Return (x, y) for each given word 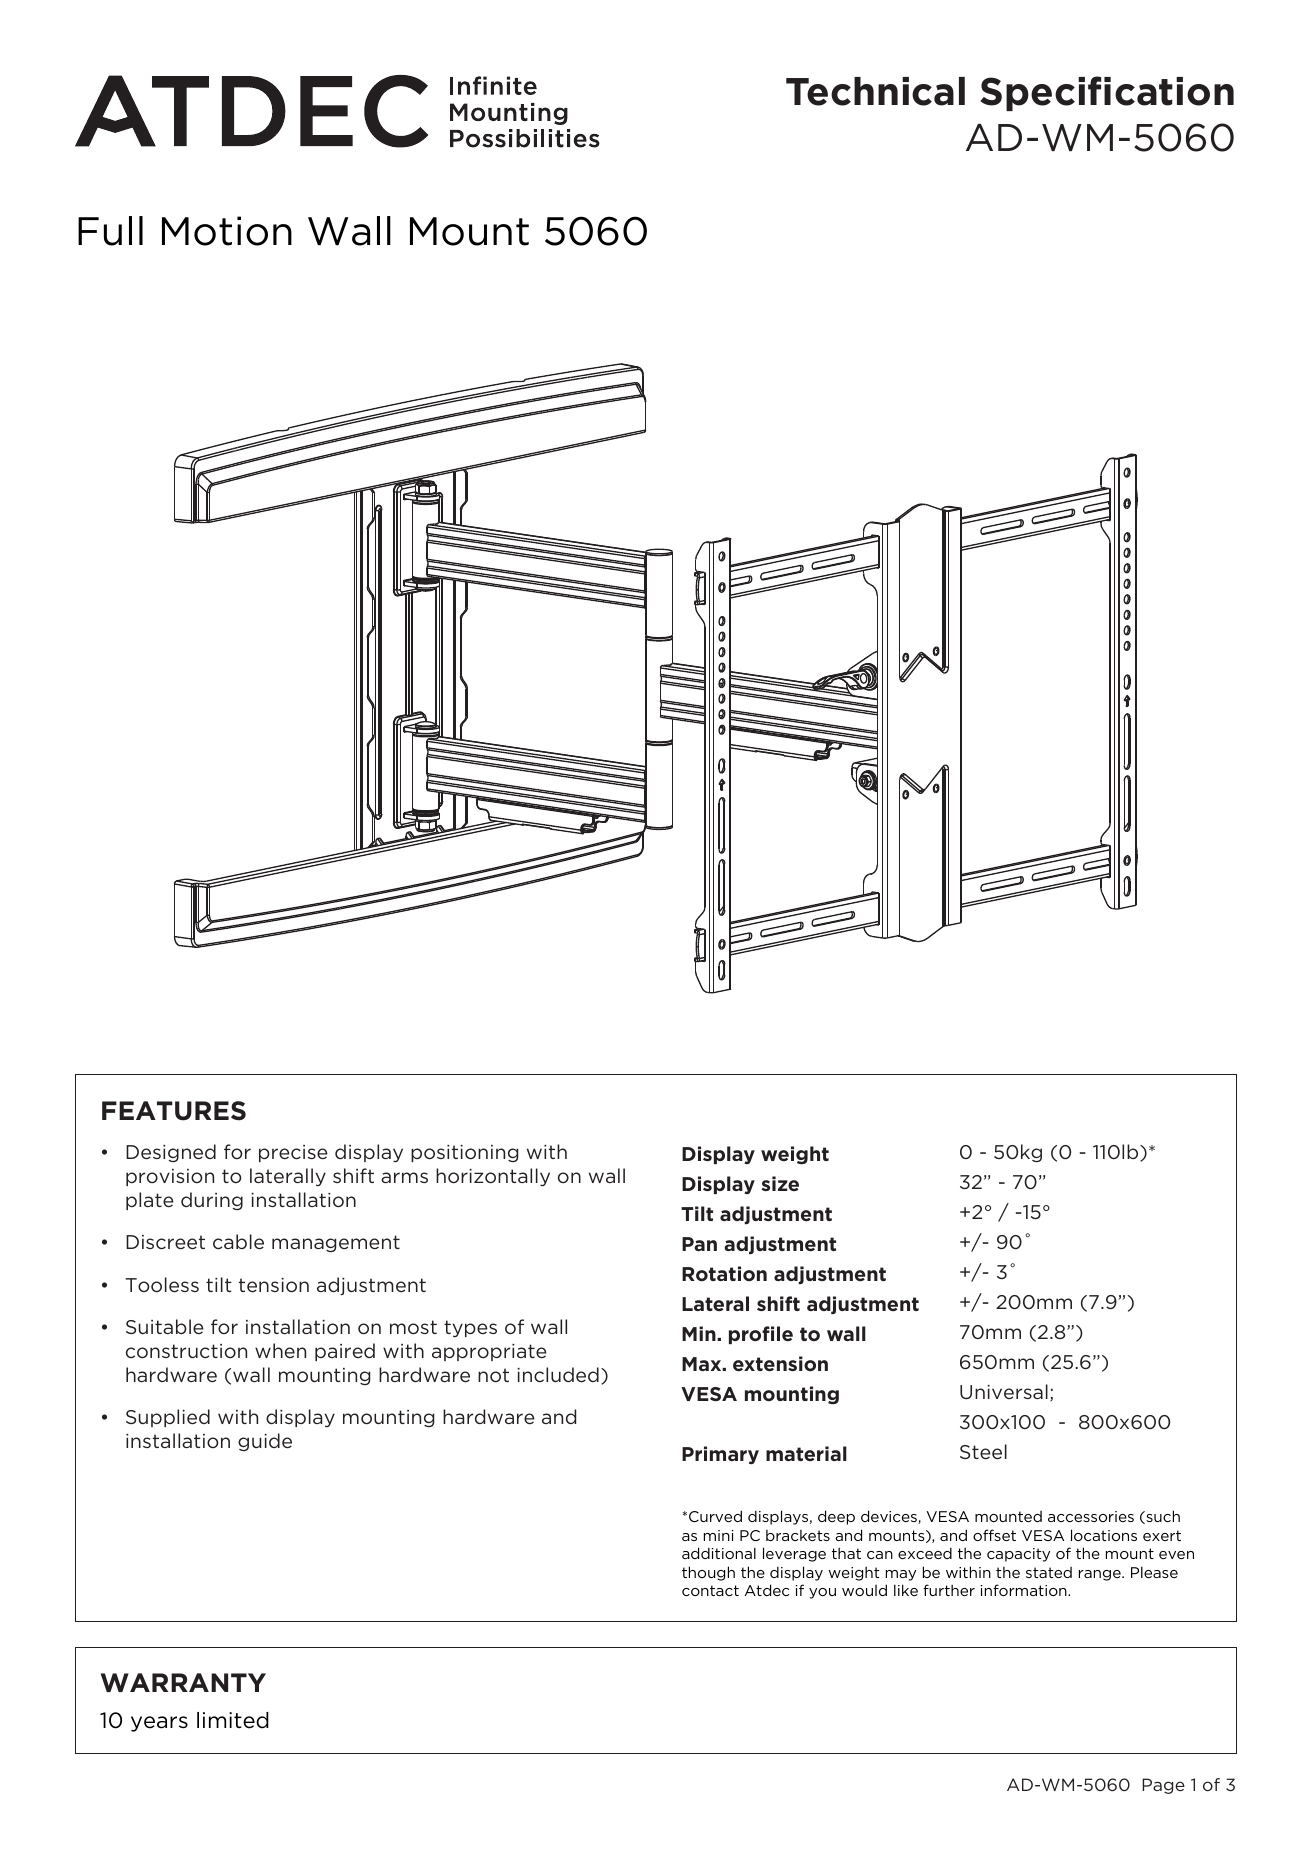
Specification (1107, 93)
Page (1163, 1786)
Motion (227, 231)
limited (233, 1720)
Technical (875, 91)
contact (710, 1590)
